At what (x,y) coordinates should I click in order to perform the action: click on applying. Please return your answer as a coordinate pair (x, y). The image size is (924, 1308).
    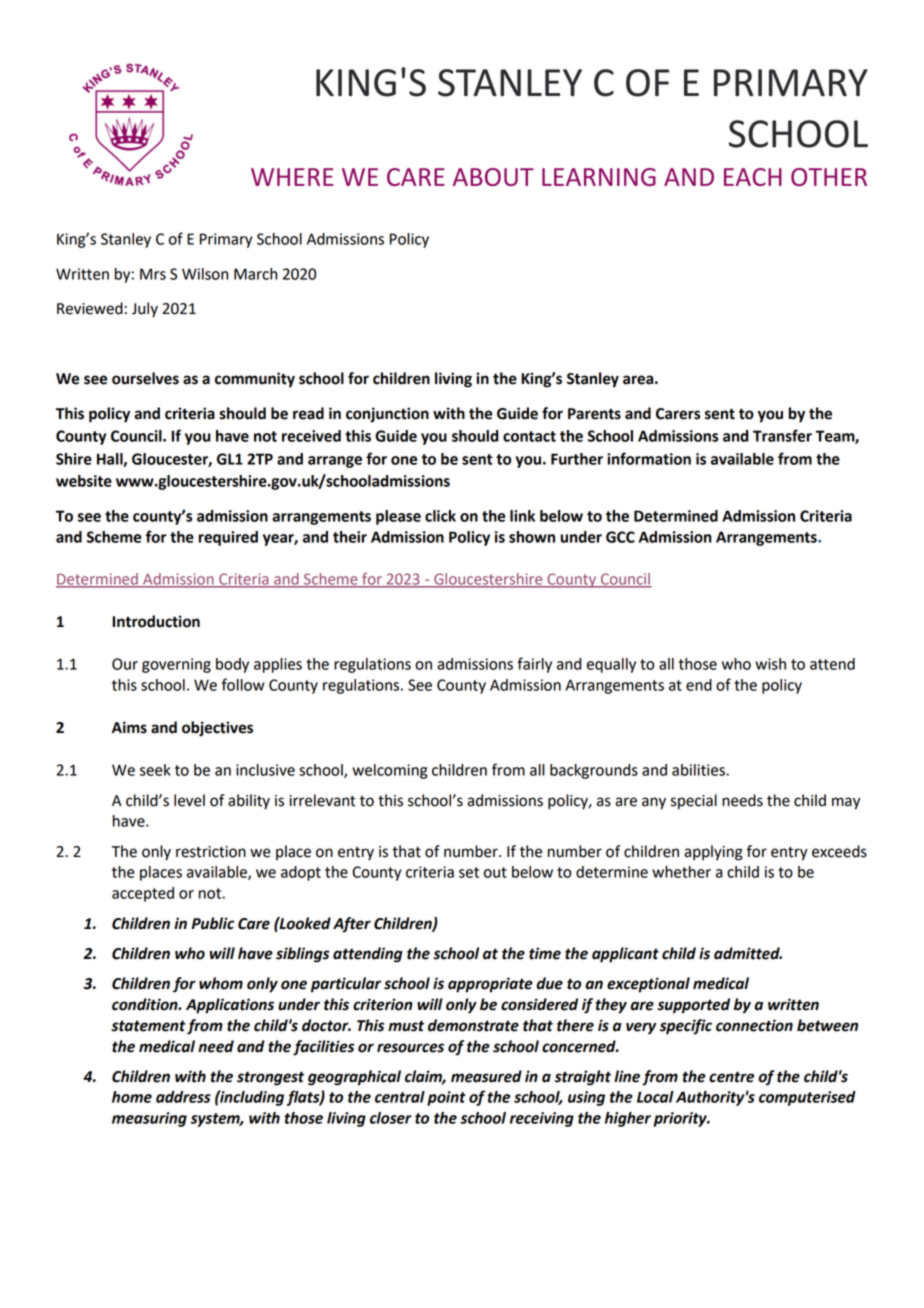
    Looking at the image, I should click on (713, 853).
